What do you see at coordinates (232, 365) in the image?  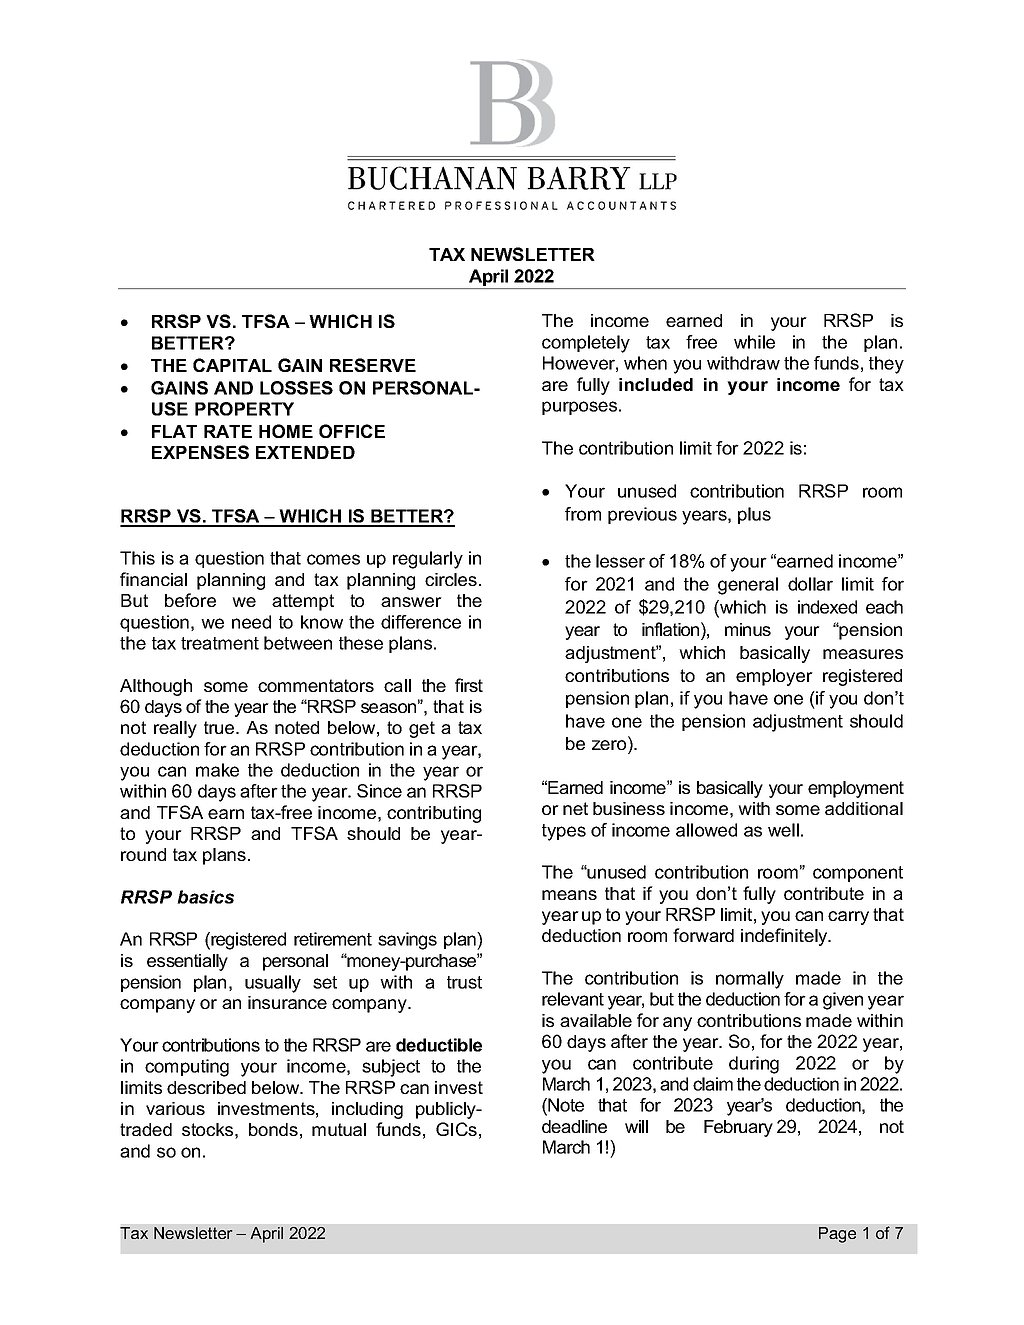 I see `CAPITAL` at bounding box center [232, 365].
